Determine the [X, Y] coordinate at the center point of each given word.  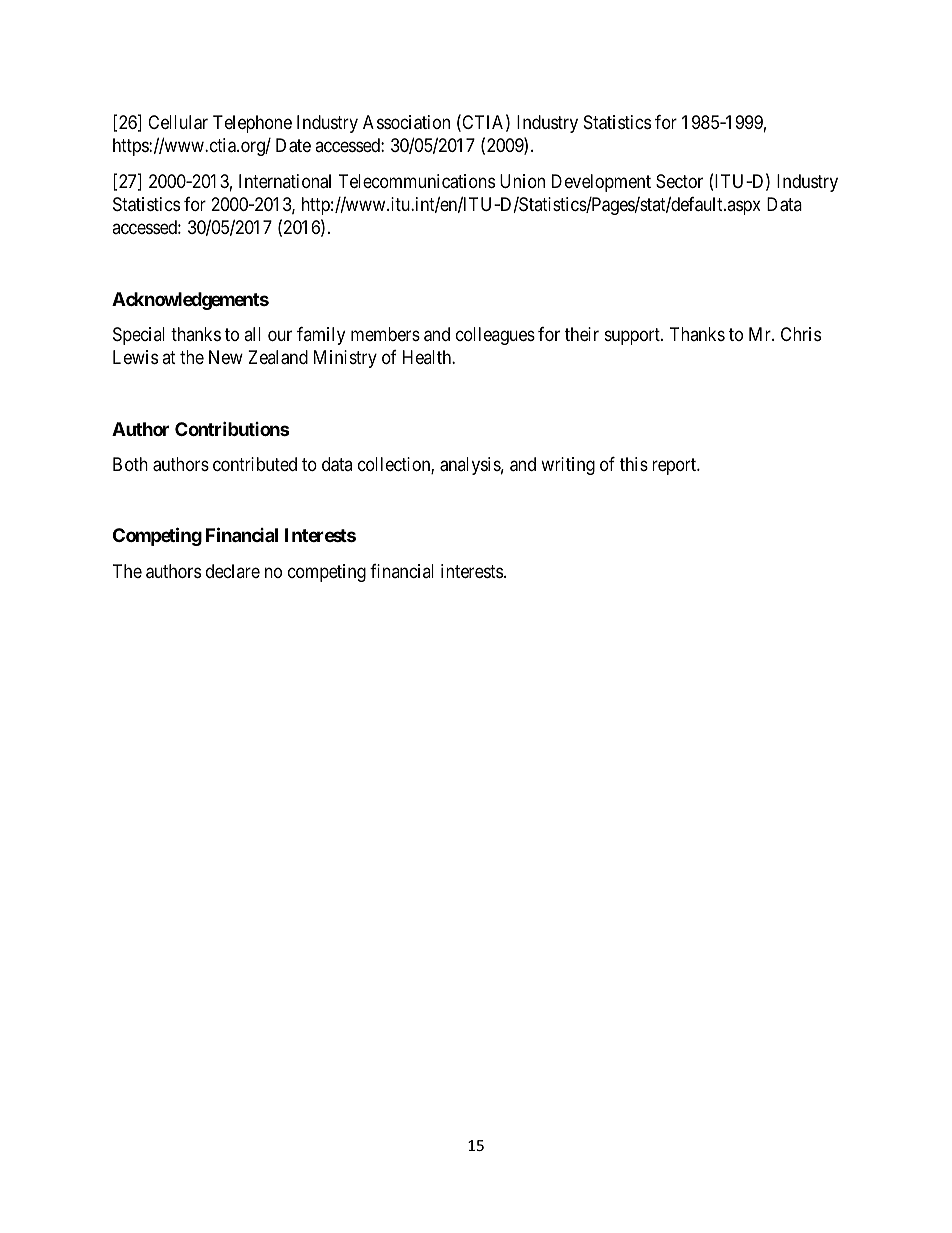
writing [568, 466]
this [634, 464]
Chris [801, 334]
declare [233, 571]
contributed [255, 464]
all [252, 334]
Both [130, 464]
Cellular [178, 122]
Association [406, 122]
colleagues [495, 336]
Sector [679, 181]
